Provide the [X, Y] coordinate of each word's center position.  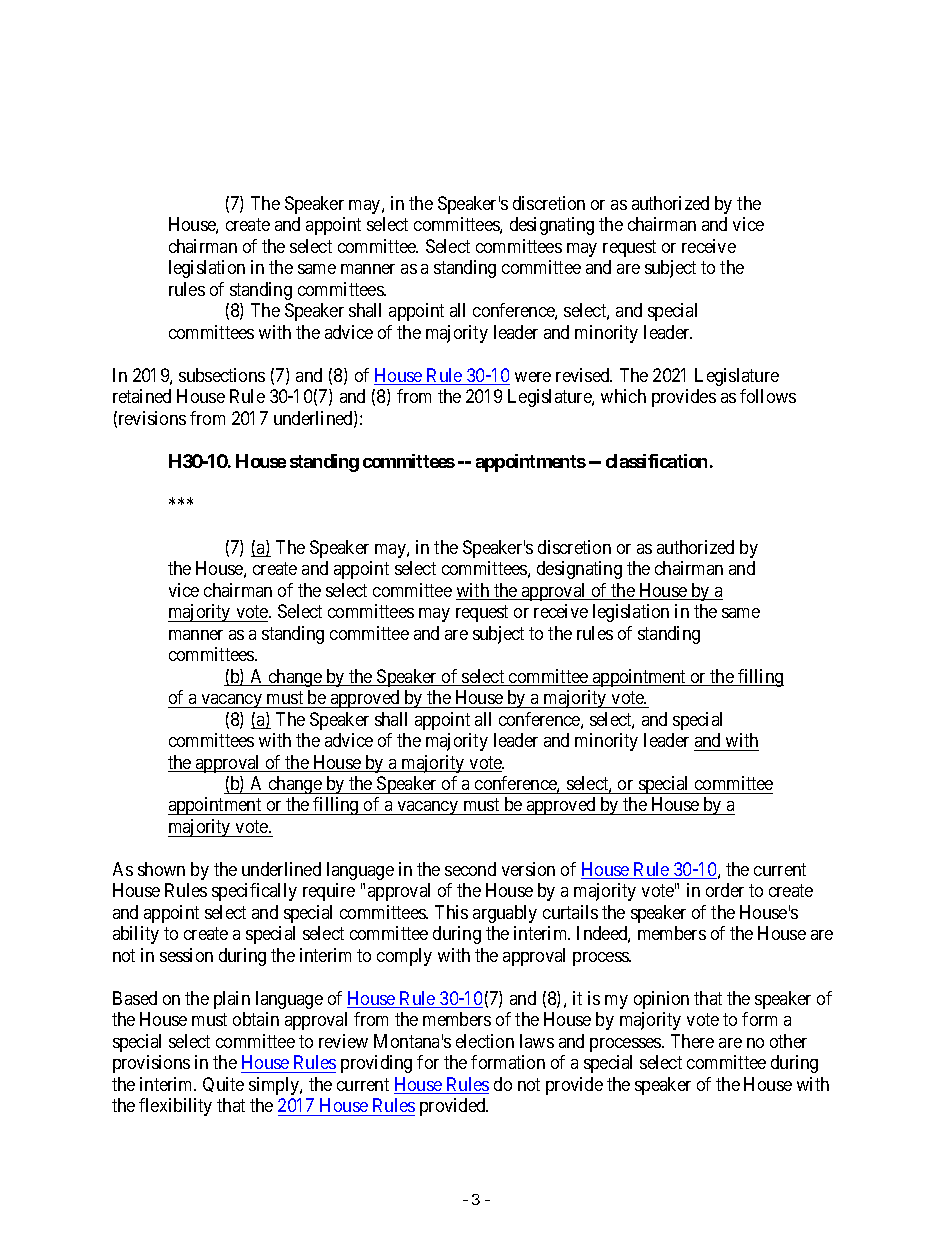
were [533, 377]
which [623, 396]
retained [142, 396]
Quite [223, 1084]
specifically [254, 892]
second [470, 869]
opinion [661, 1000]
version [528, 869]
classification [656, 461]
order [725, 890]
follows [768, 396]
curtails [570, 912]
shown [161, 869]
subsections [222, 375]
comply [404, 957]
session [186, 955]
